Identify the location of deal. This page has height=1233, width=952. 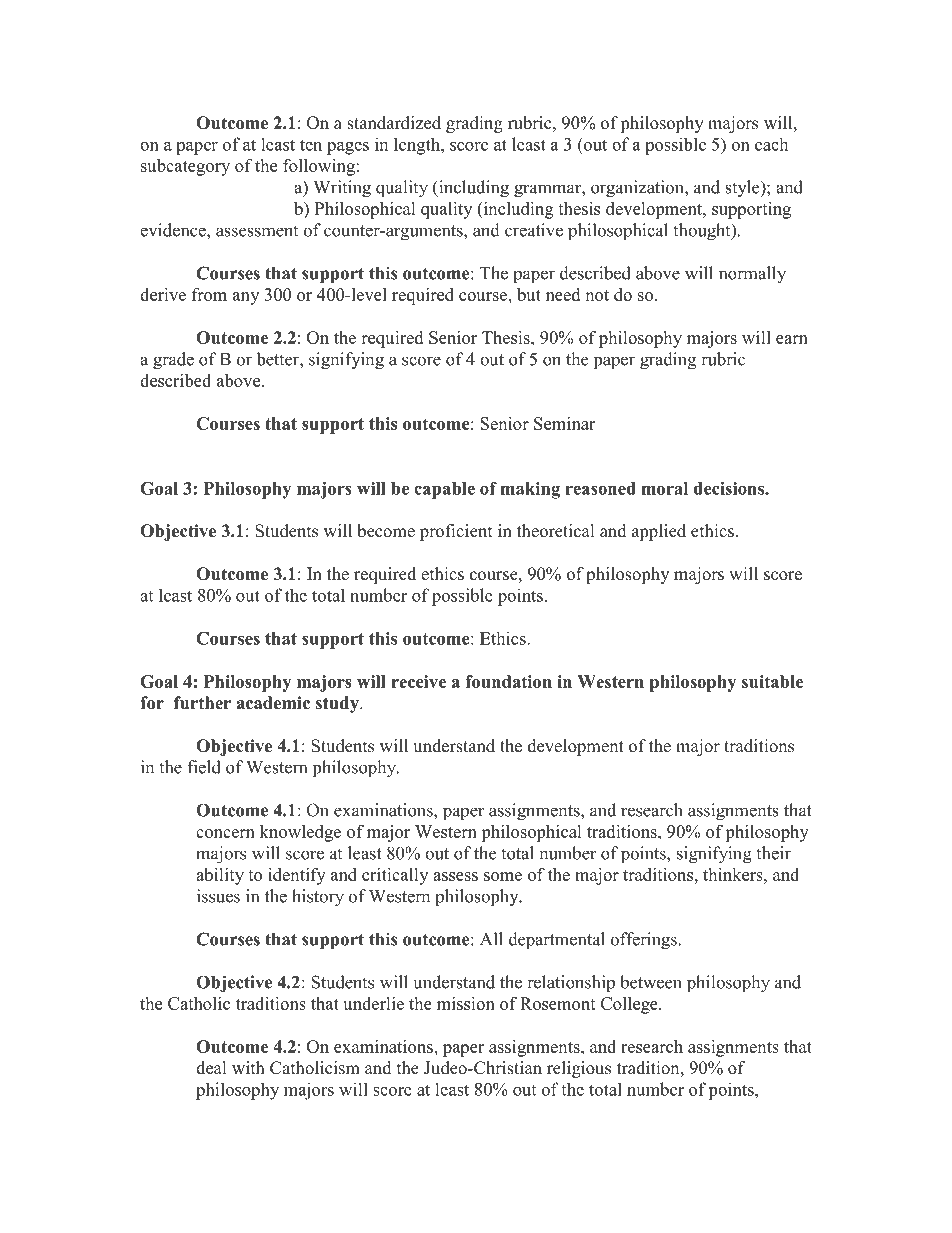
(211, 1068).
